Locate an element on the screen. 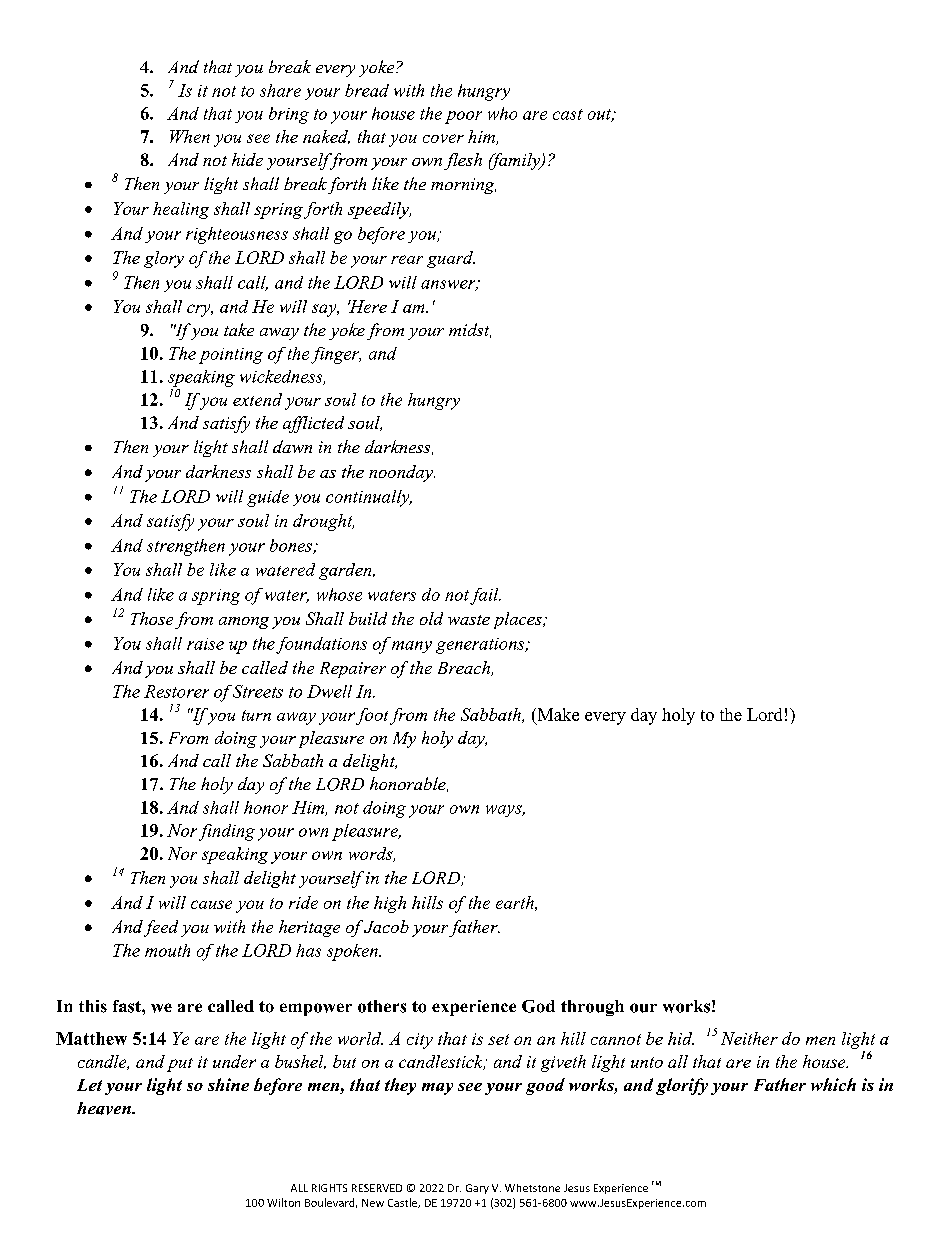  poor is located at coordinates (463, 117).
